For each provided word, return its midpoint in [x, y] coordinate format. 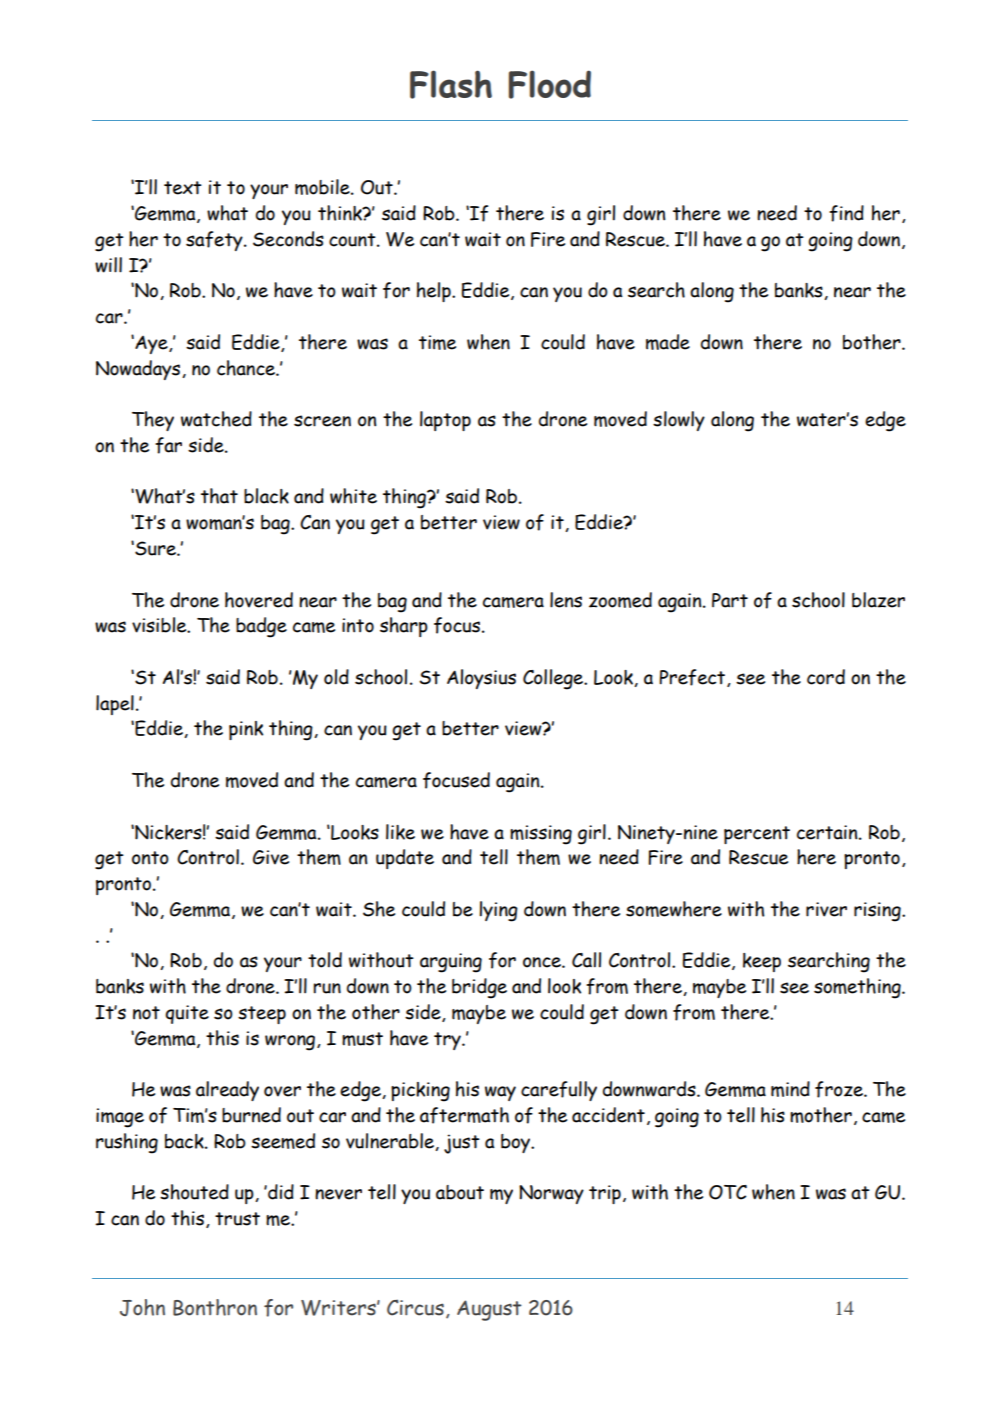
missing [541, 835]
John [142, 1307]
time [437, 342]
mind [790, 1089]
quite [187, 1014]
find [846, 213]
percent [757, 835]
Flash [451, 84]
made [668, 342]
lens [566, 600]
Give [271, 857]
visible [160, 625]
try [448, 1041]
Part [730, 600]
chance [247, 368]
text [183, 188]
